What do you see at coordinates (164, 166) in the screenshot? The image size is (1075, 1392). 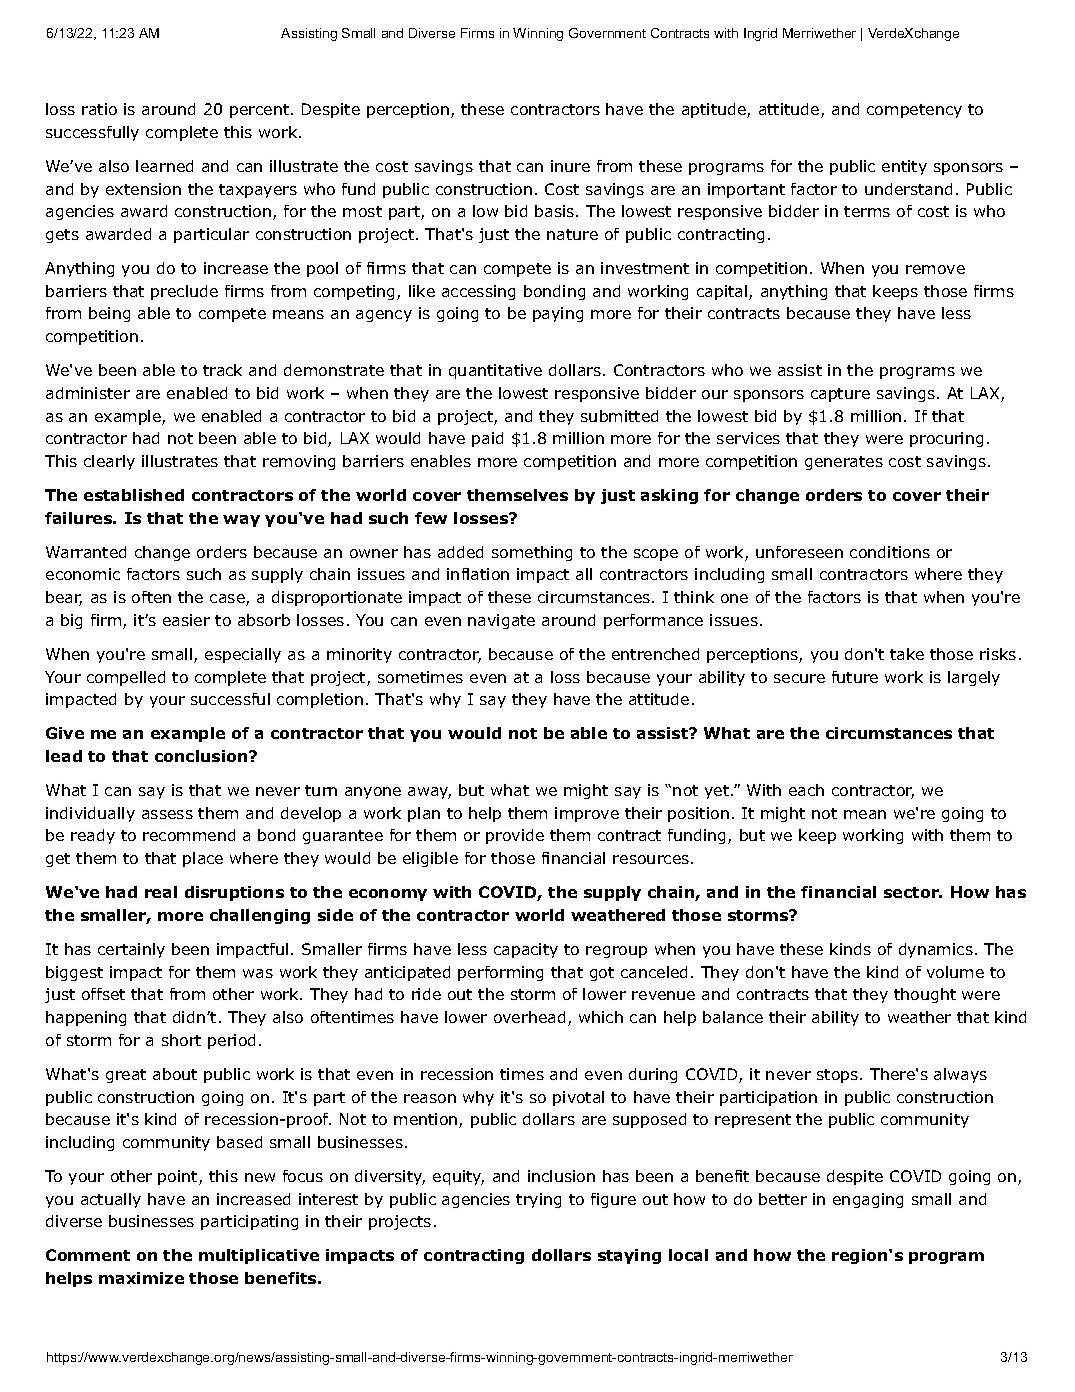 I see `learned` at bounding box center [164, 166].
